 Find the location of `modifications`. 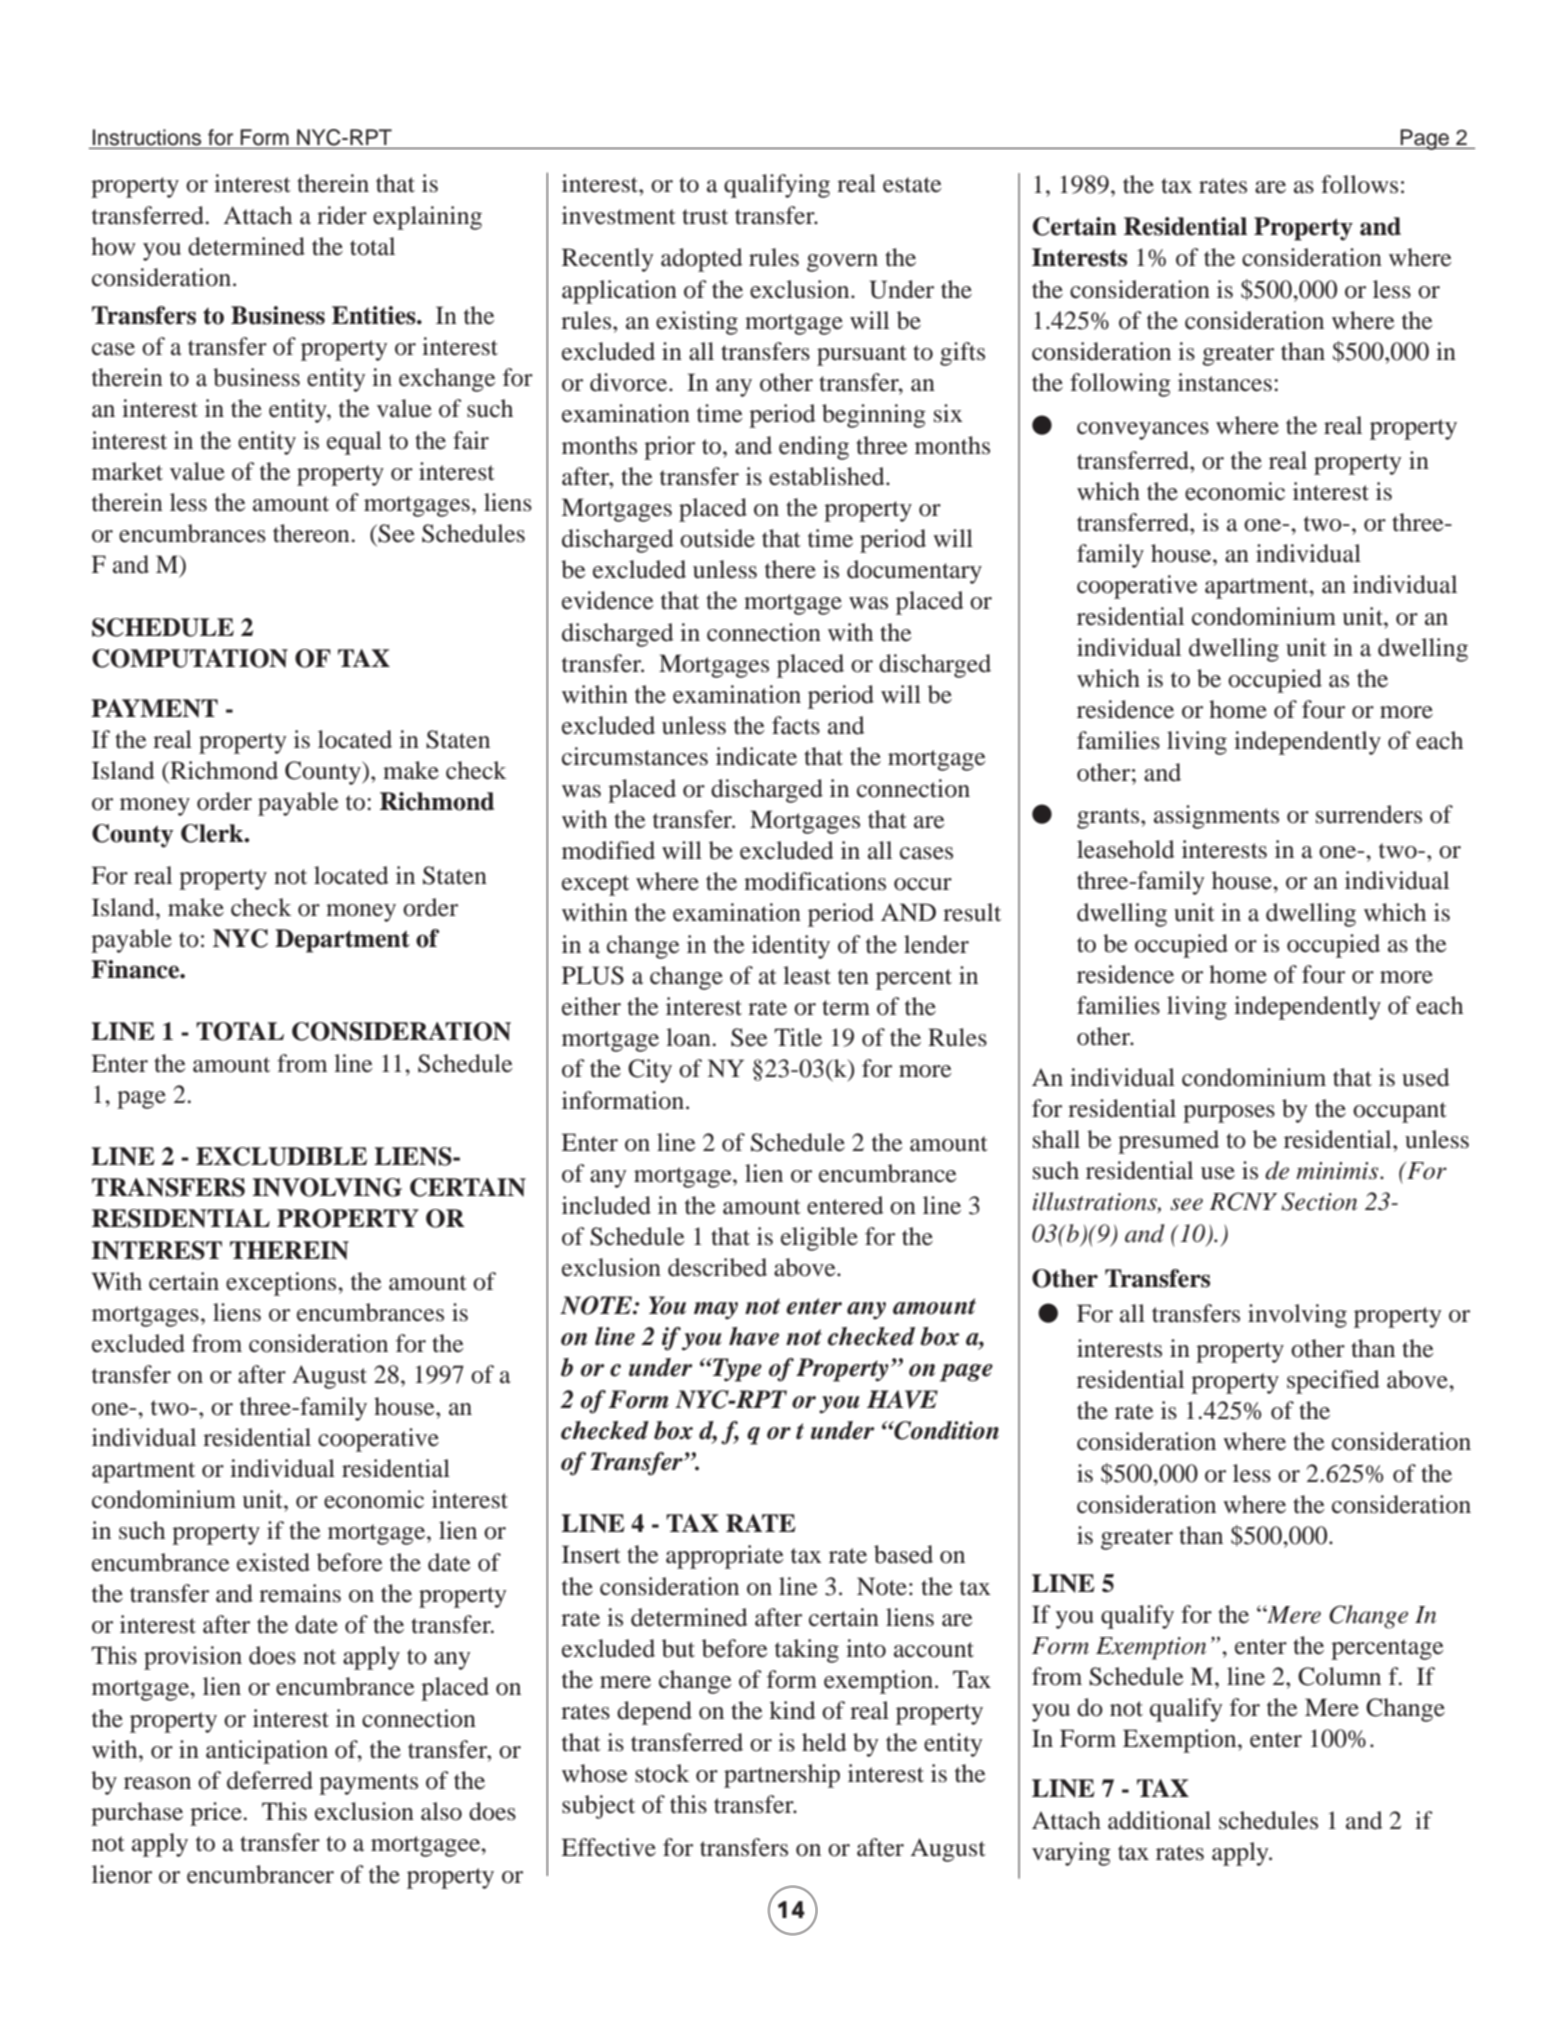

modifications is located at coordinates (815, 881).
